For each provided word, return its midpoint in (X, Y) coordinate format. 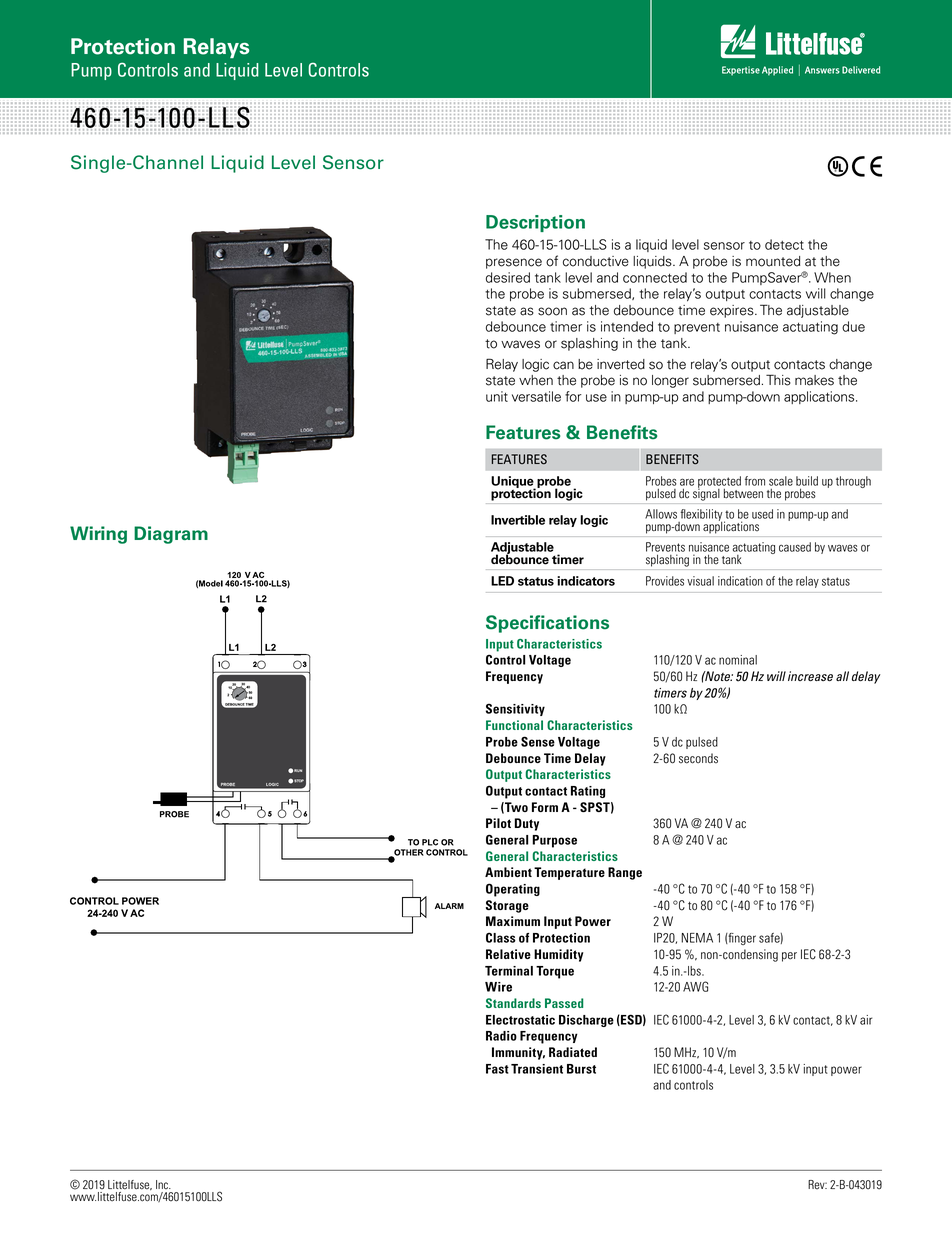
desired (508, 277)
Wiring (98, 535)
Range (625, 873)
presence (514, 263)
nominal (738, 660)
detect (784, 244)
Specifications (547, 624)
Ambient (508, 872)
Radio (501, 1036)
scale (781, 481)
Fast (497, 1069)
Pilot (498, 823)
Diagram (171, 535)
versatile (536, 396)
